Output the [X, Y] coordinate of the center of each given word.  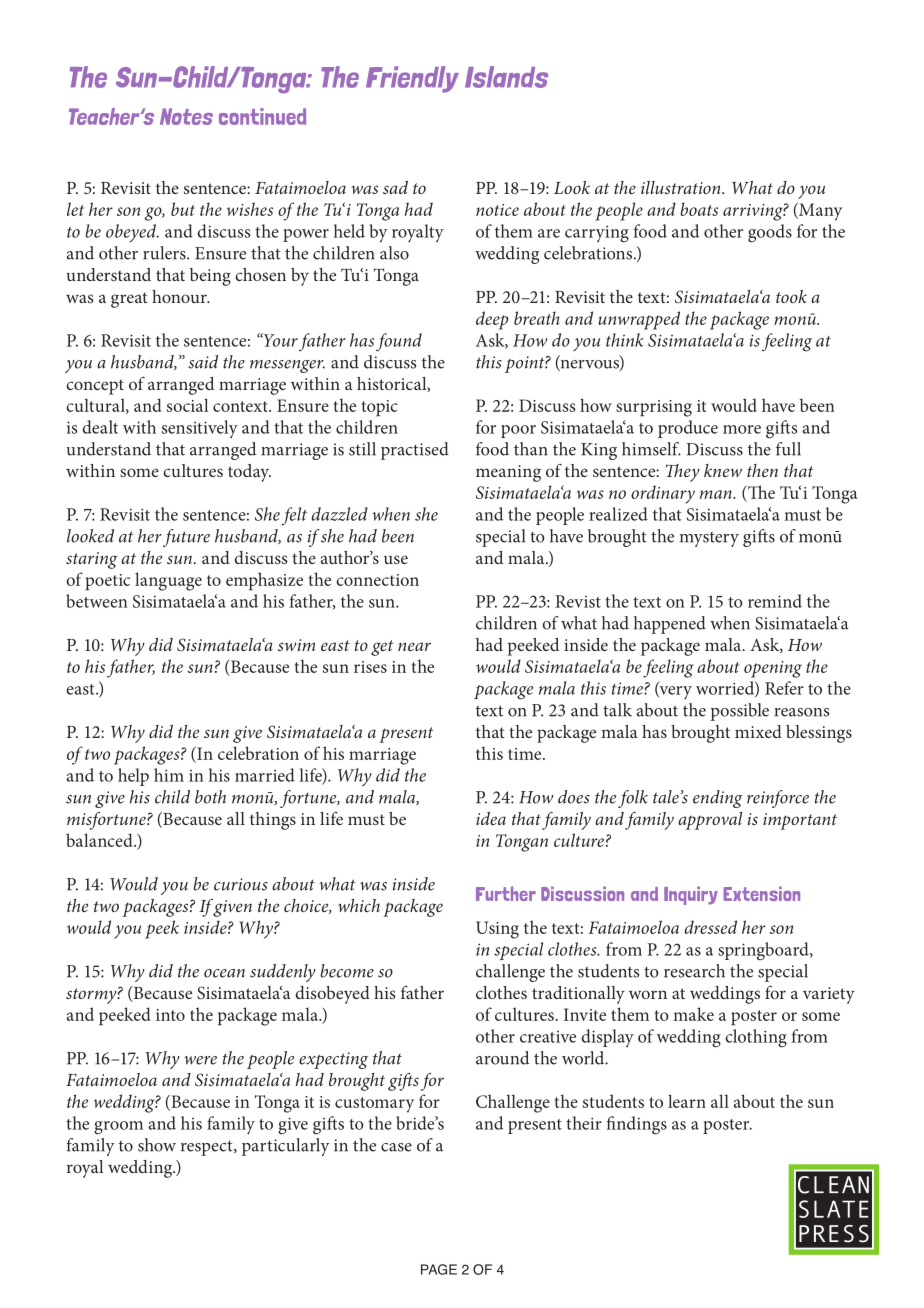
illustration [682, 187]
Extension [761, 893]
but [183, 209]
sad [395, 187]
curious [241, 884]
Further [506, 893]
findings [637, 1125]
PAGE [439, 1269]
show [157, 1145]
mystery [709, 539]
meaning [508, 473]
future [186, 538]
